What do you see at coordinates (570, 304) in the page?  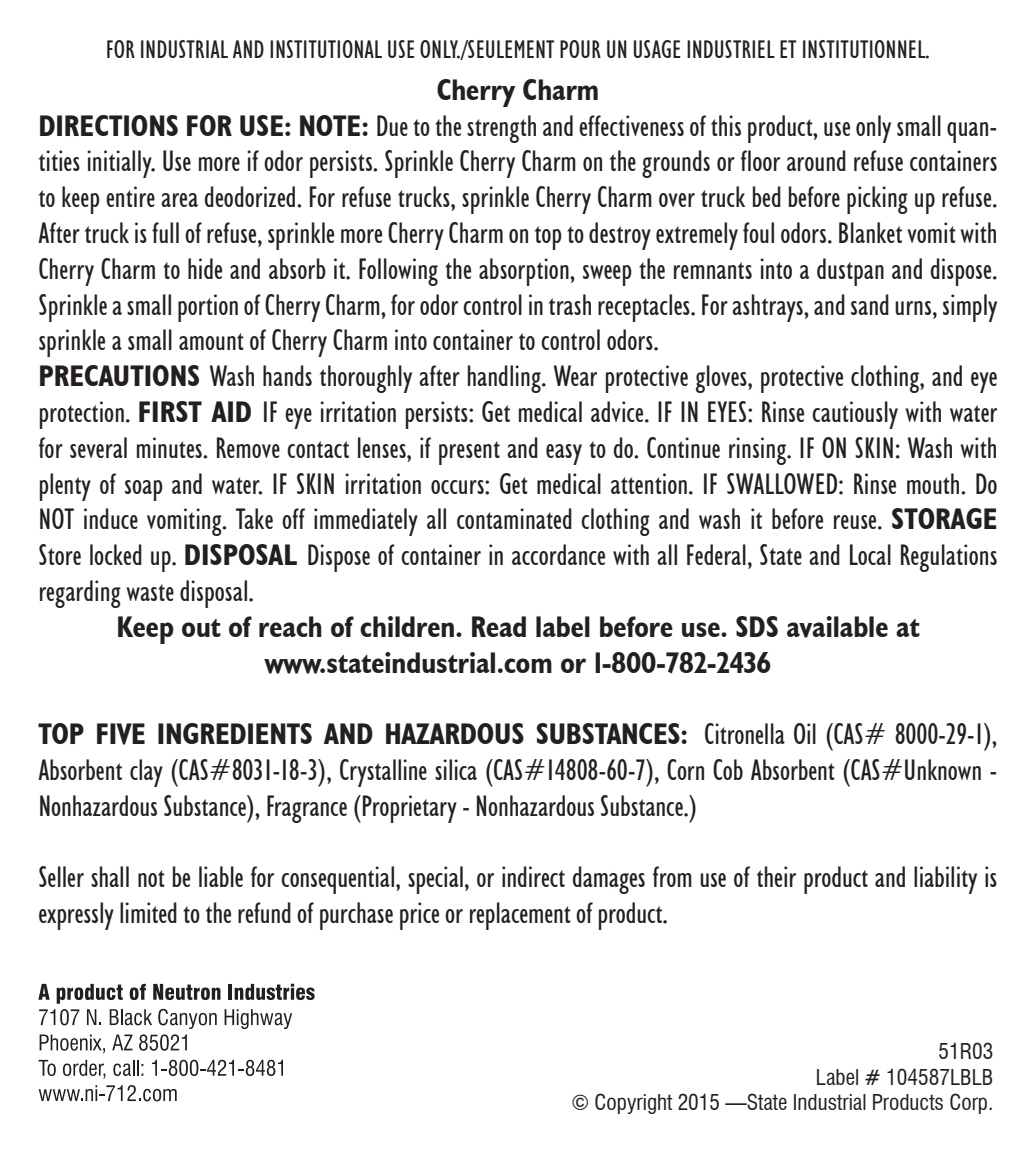 I see `trash` at bounding box center [570, 304].
